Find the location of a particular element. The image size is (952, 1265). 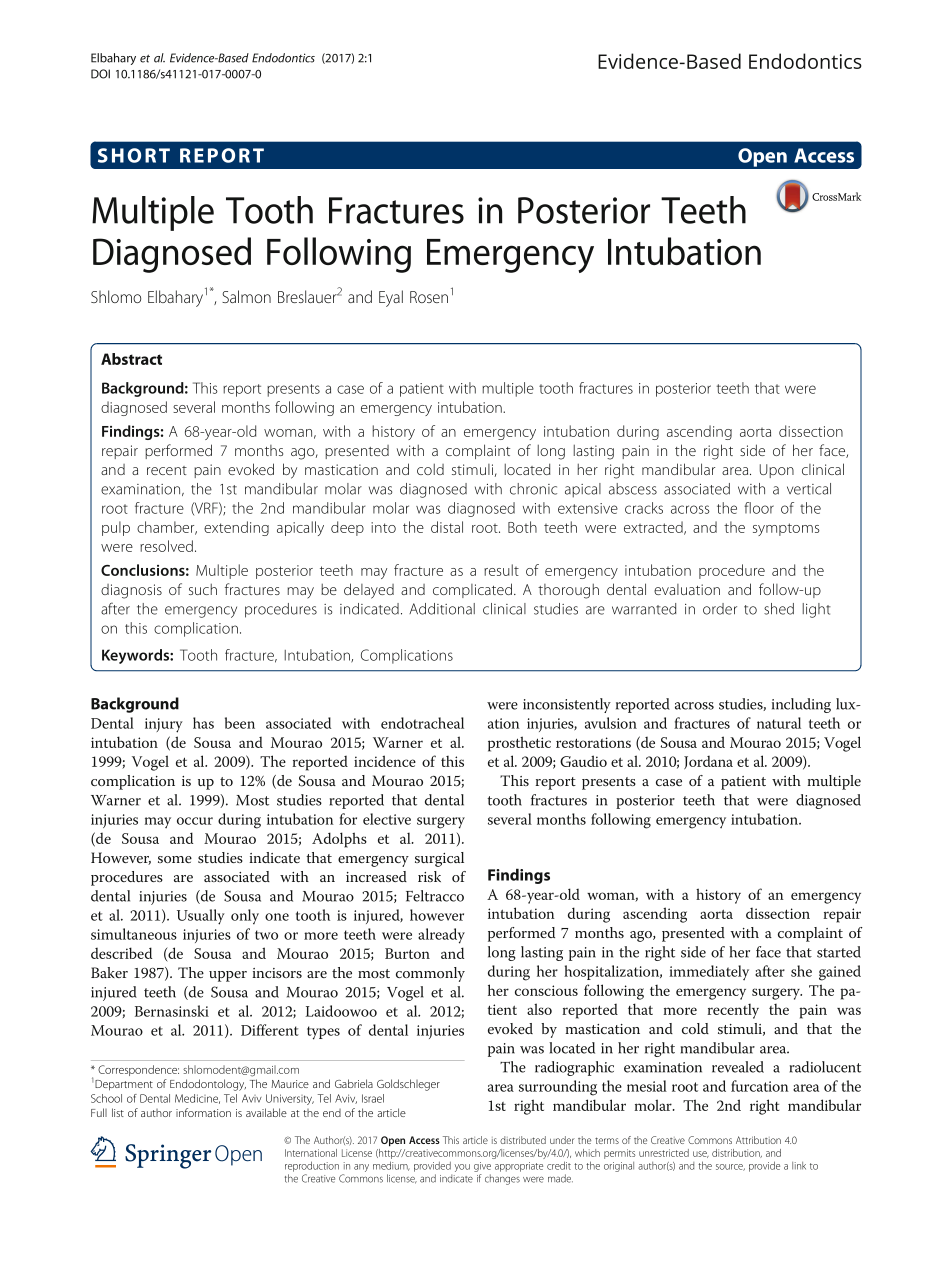

Eyal is located at coordinates (391, 298).
